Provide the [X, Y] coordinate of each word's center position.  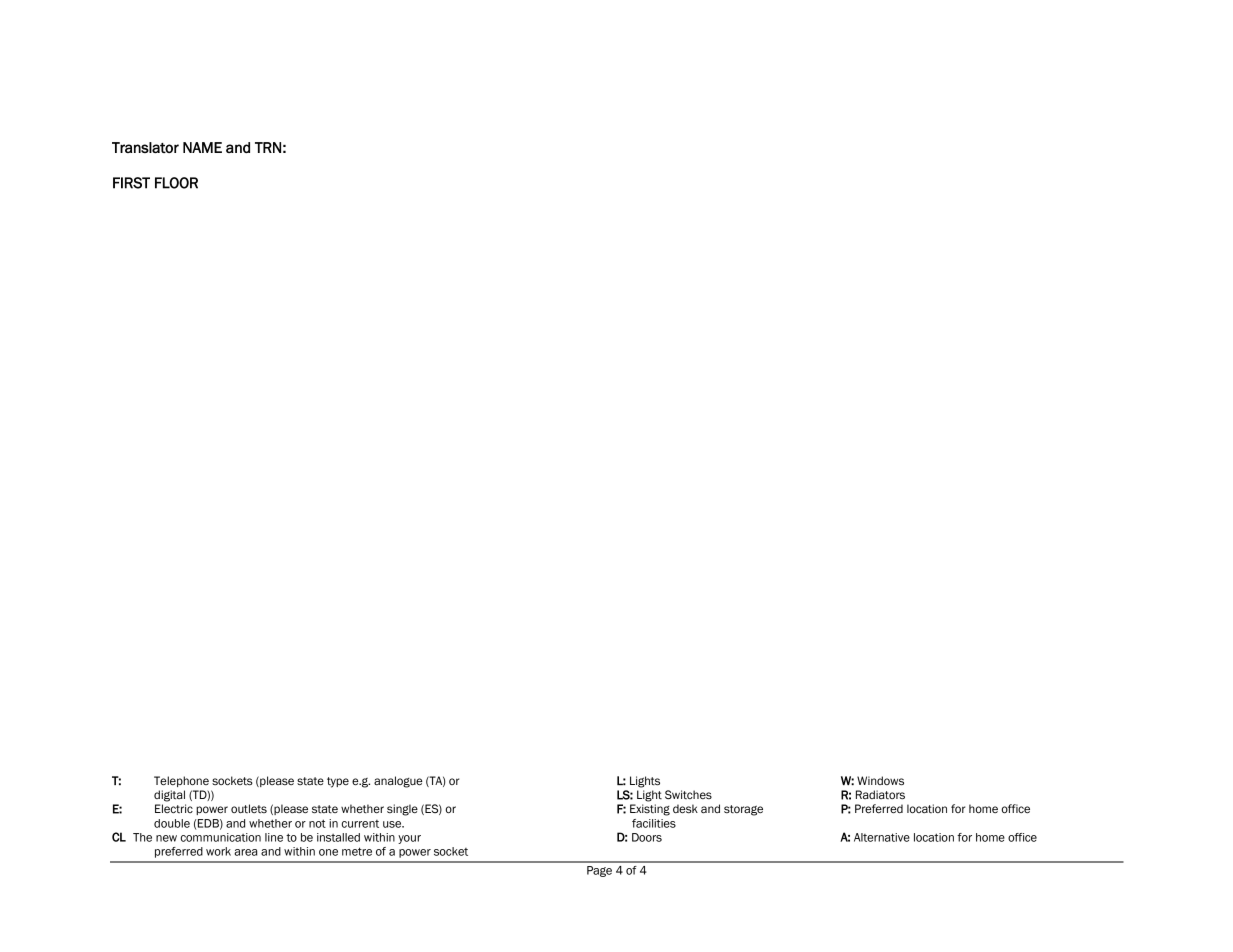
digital [169, 796]
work [218, 851]
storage [743, 810]
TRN [268, 147]
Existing [650, 810]
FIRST [131, 183]
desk [685, 809]
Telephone [181, 781]
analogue [398, 782]
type [338, 782]
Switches [688, 795]
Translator [145, 147]
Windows [880, 781]
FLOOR [176, 183]
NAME [202, 147]
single [402, 810]
